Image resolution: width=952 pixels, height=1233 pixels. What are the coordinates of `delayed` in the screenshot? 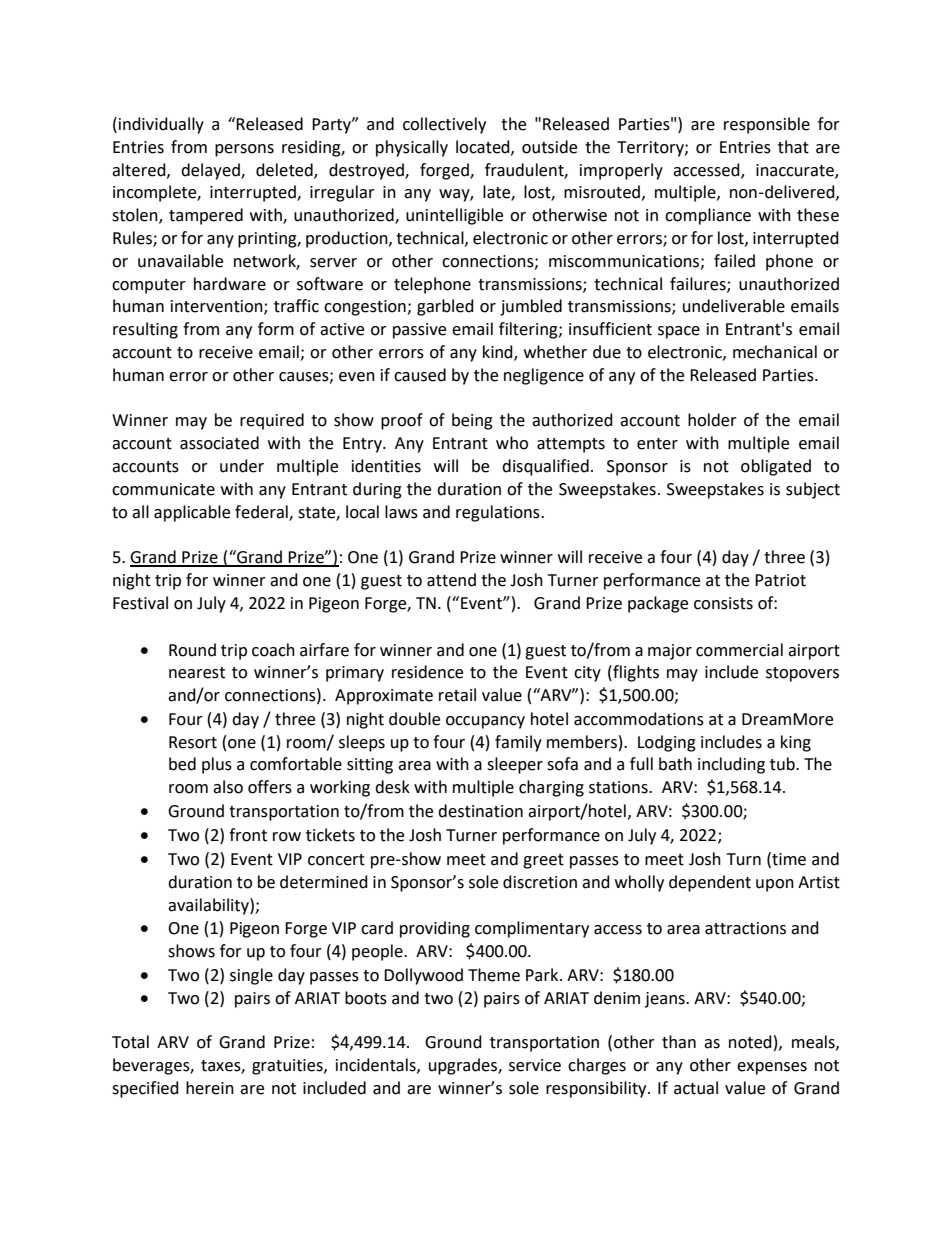 It's located at (211, 171).
